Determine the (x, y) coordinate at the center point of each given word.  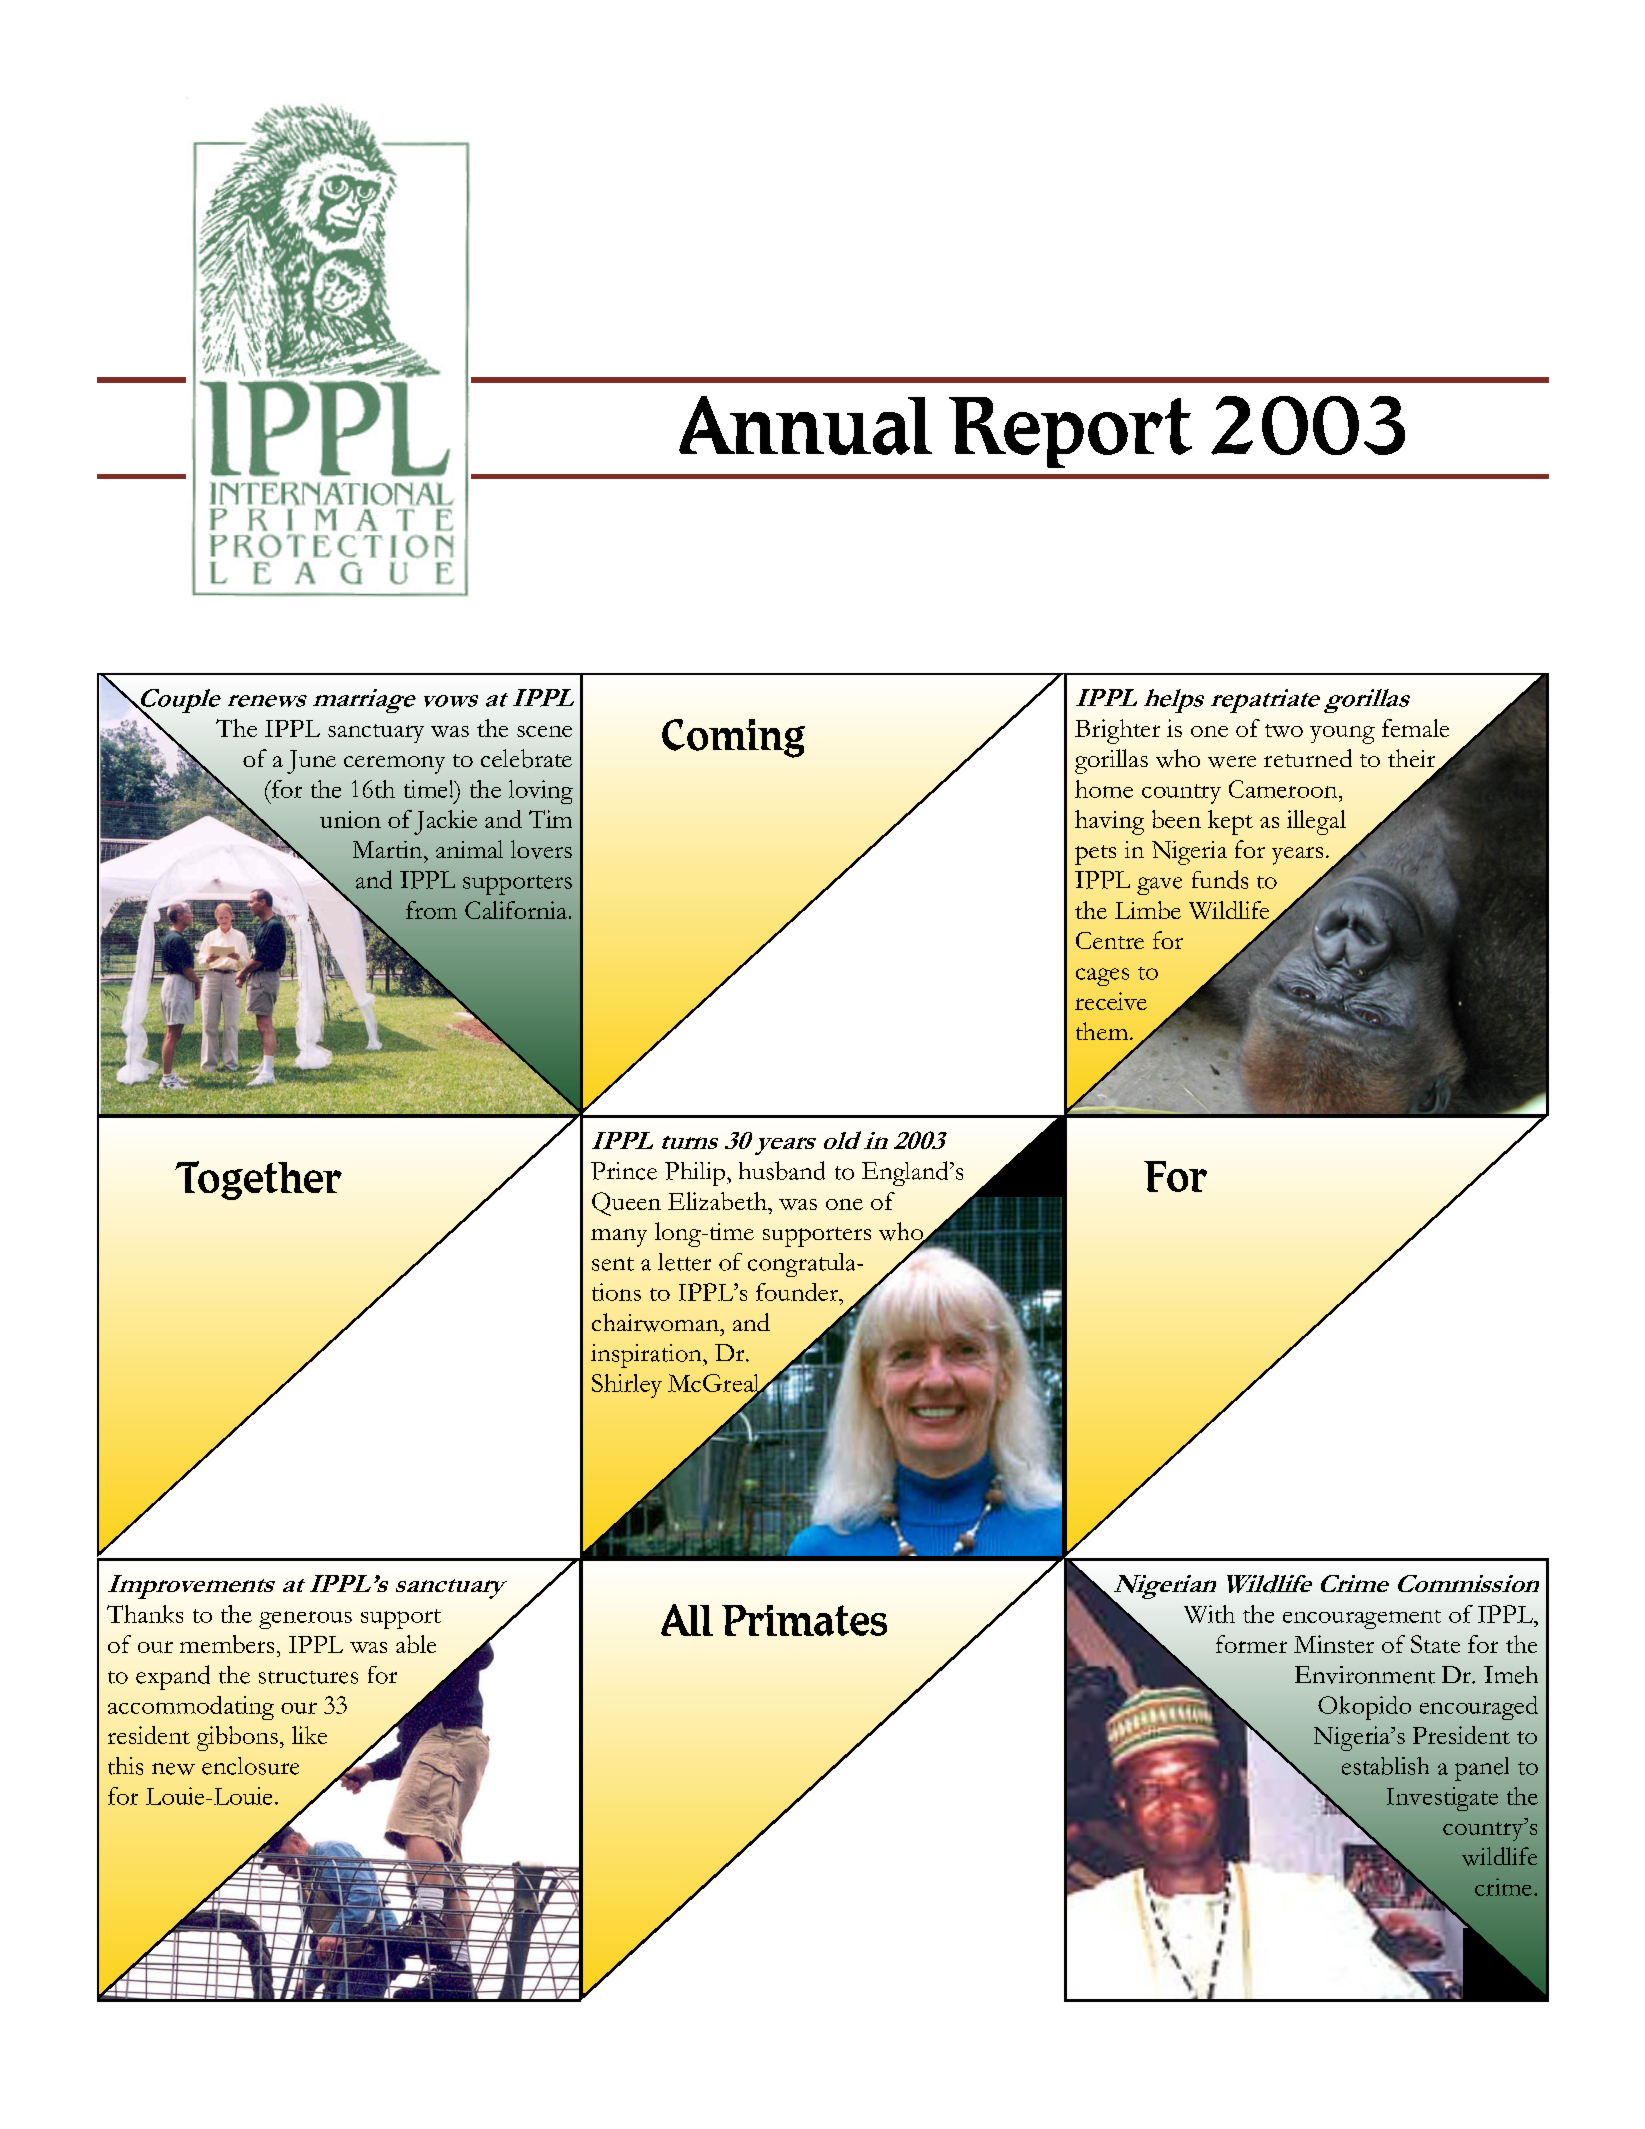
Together (258, 1180)
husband (782, 1170)
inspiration (647, 1356)
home (1104, 789)
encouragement (1362, 1619)
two (1284, 730)
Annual (805, 425)
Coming (733, 738)
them (1103, 1031)
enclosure (250, 1766)
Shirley (627, 1386)
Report (1070, 432)
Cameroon (1284, 789)
